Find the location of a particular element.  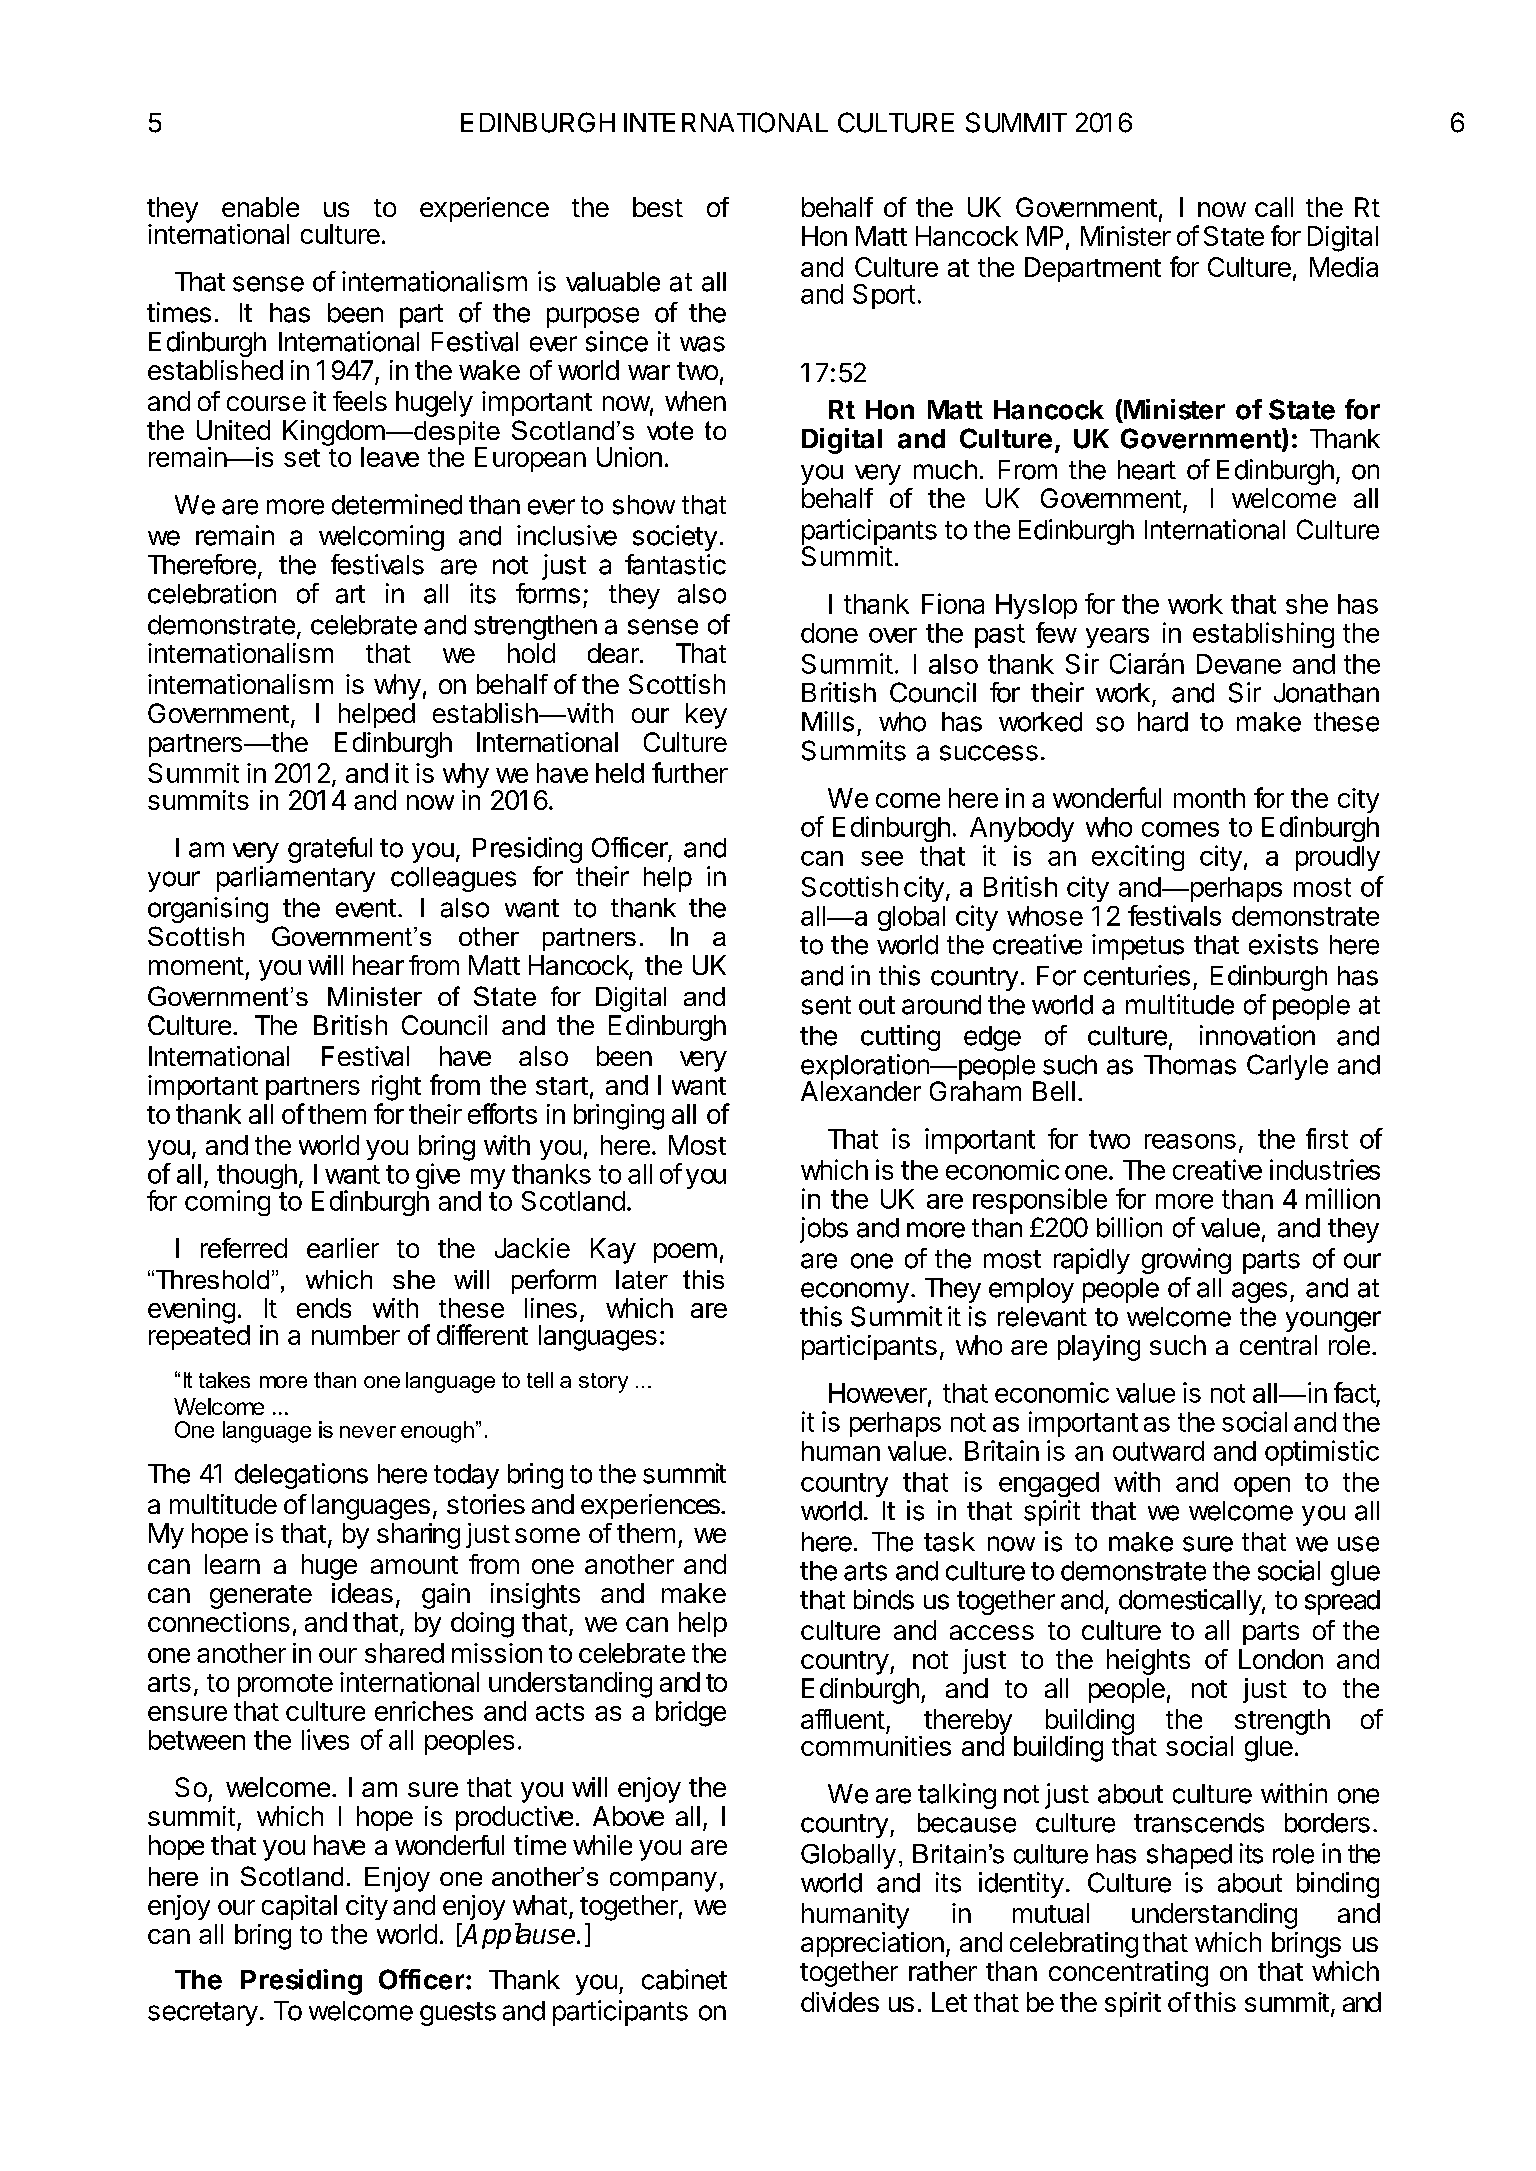

delegations is located at coordinates (301, 1476).
